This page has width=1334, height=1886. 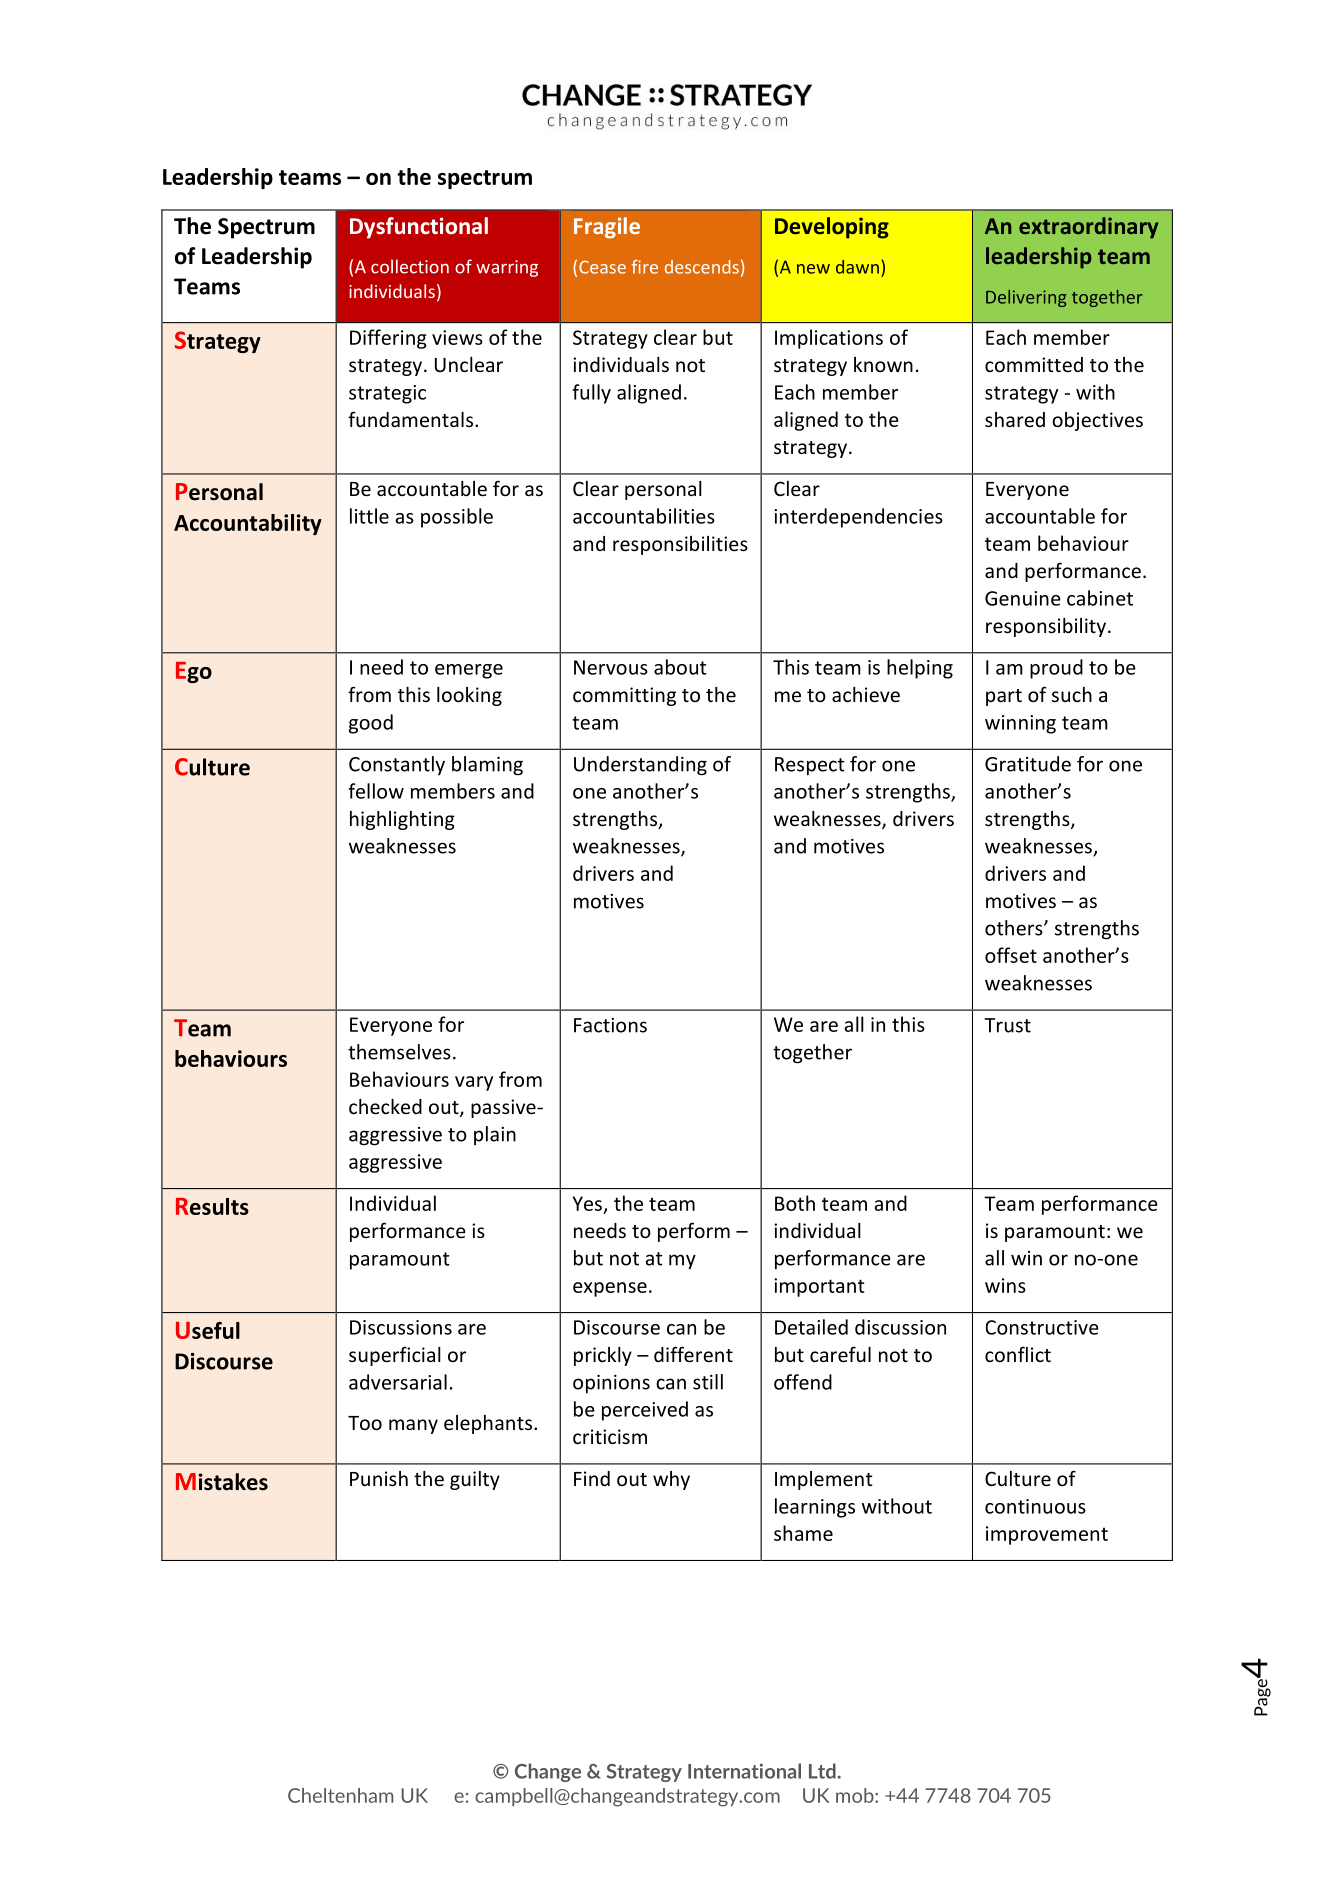 I want to click on fire, so click(x=645, y=267).
